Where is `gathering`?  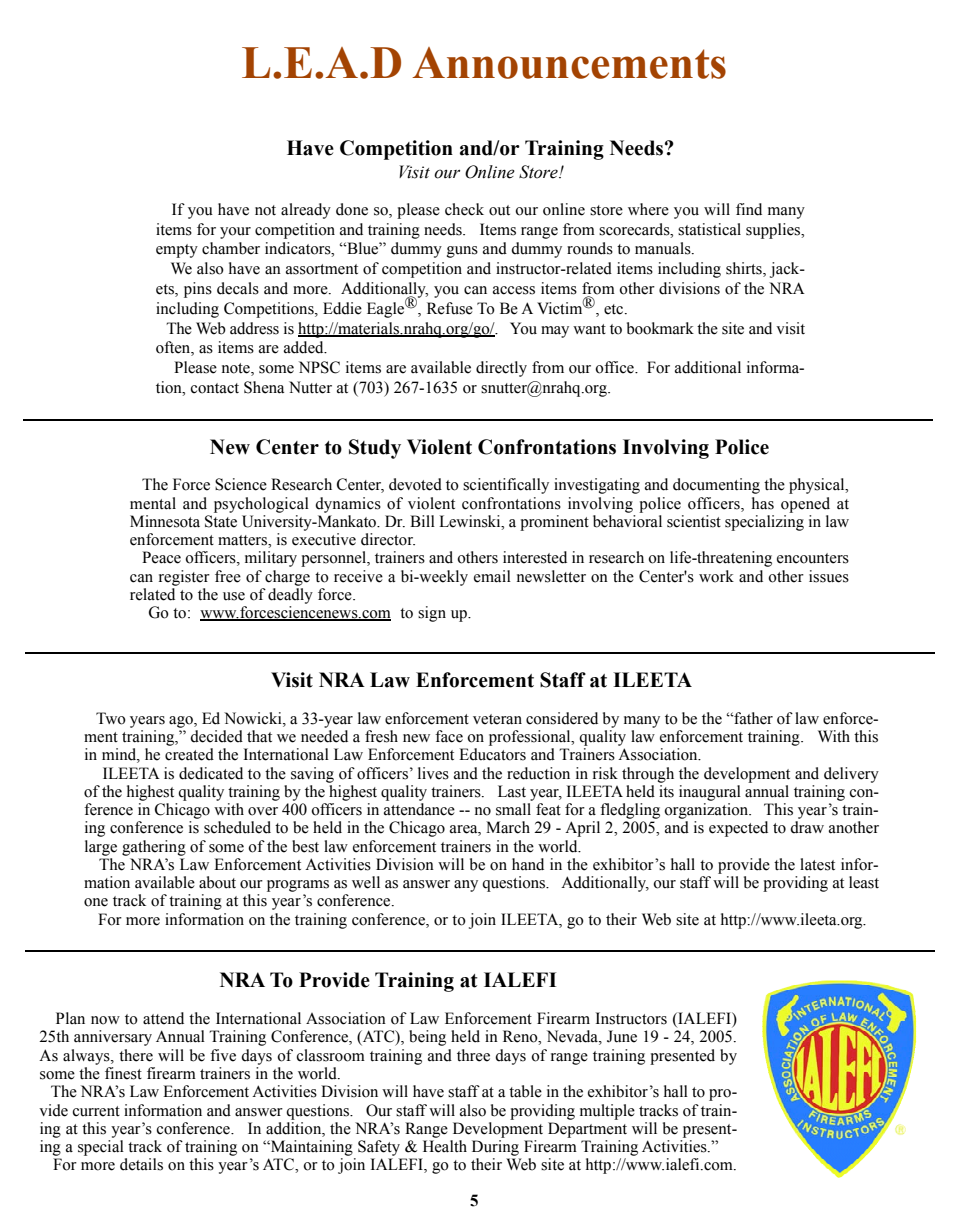
gathering is located at coordinates (154, 848).
